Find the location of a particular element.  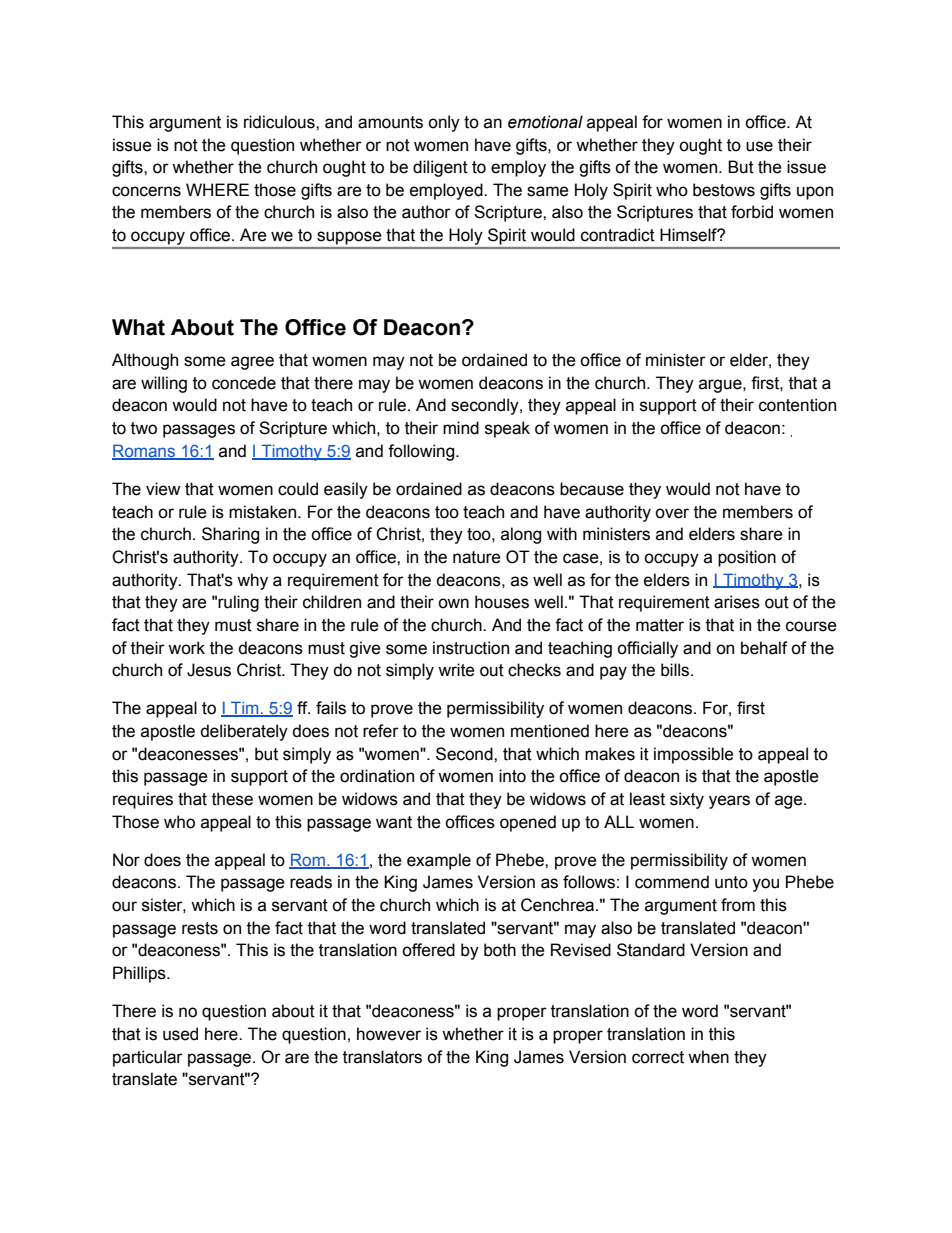

contention is located at coordinates (797, 405).
